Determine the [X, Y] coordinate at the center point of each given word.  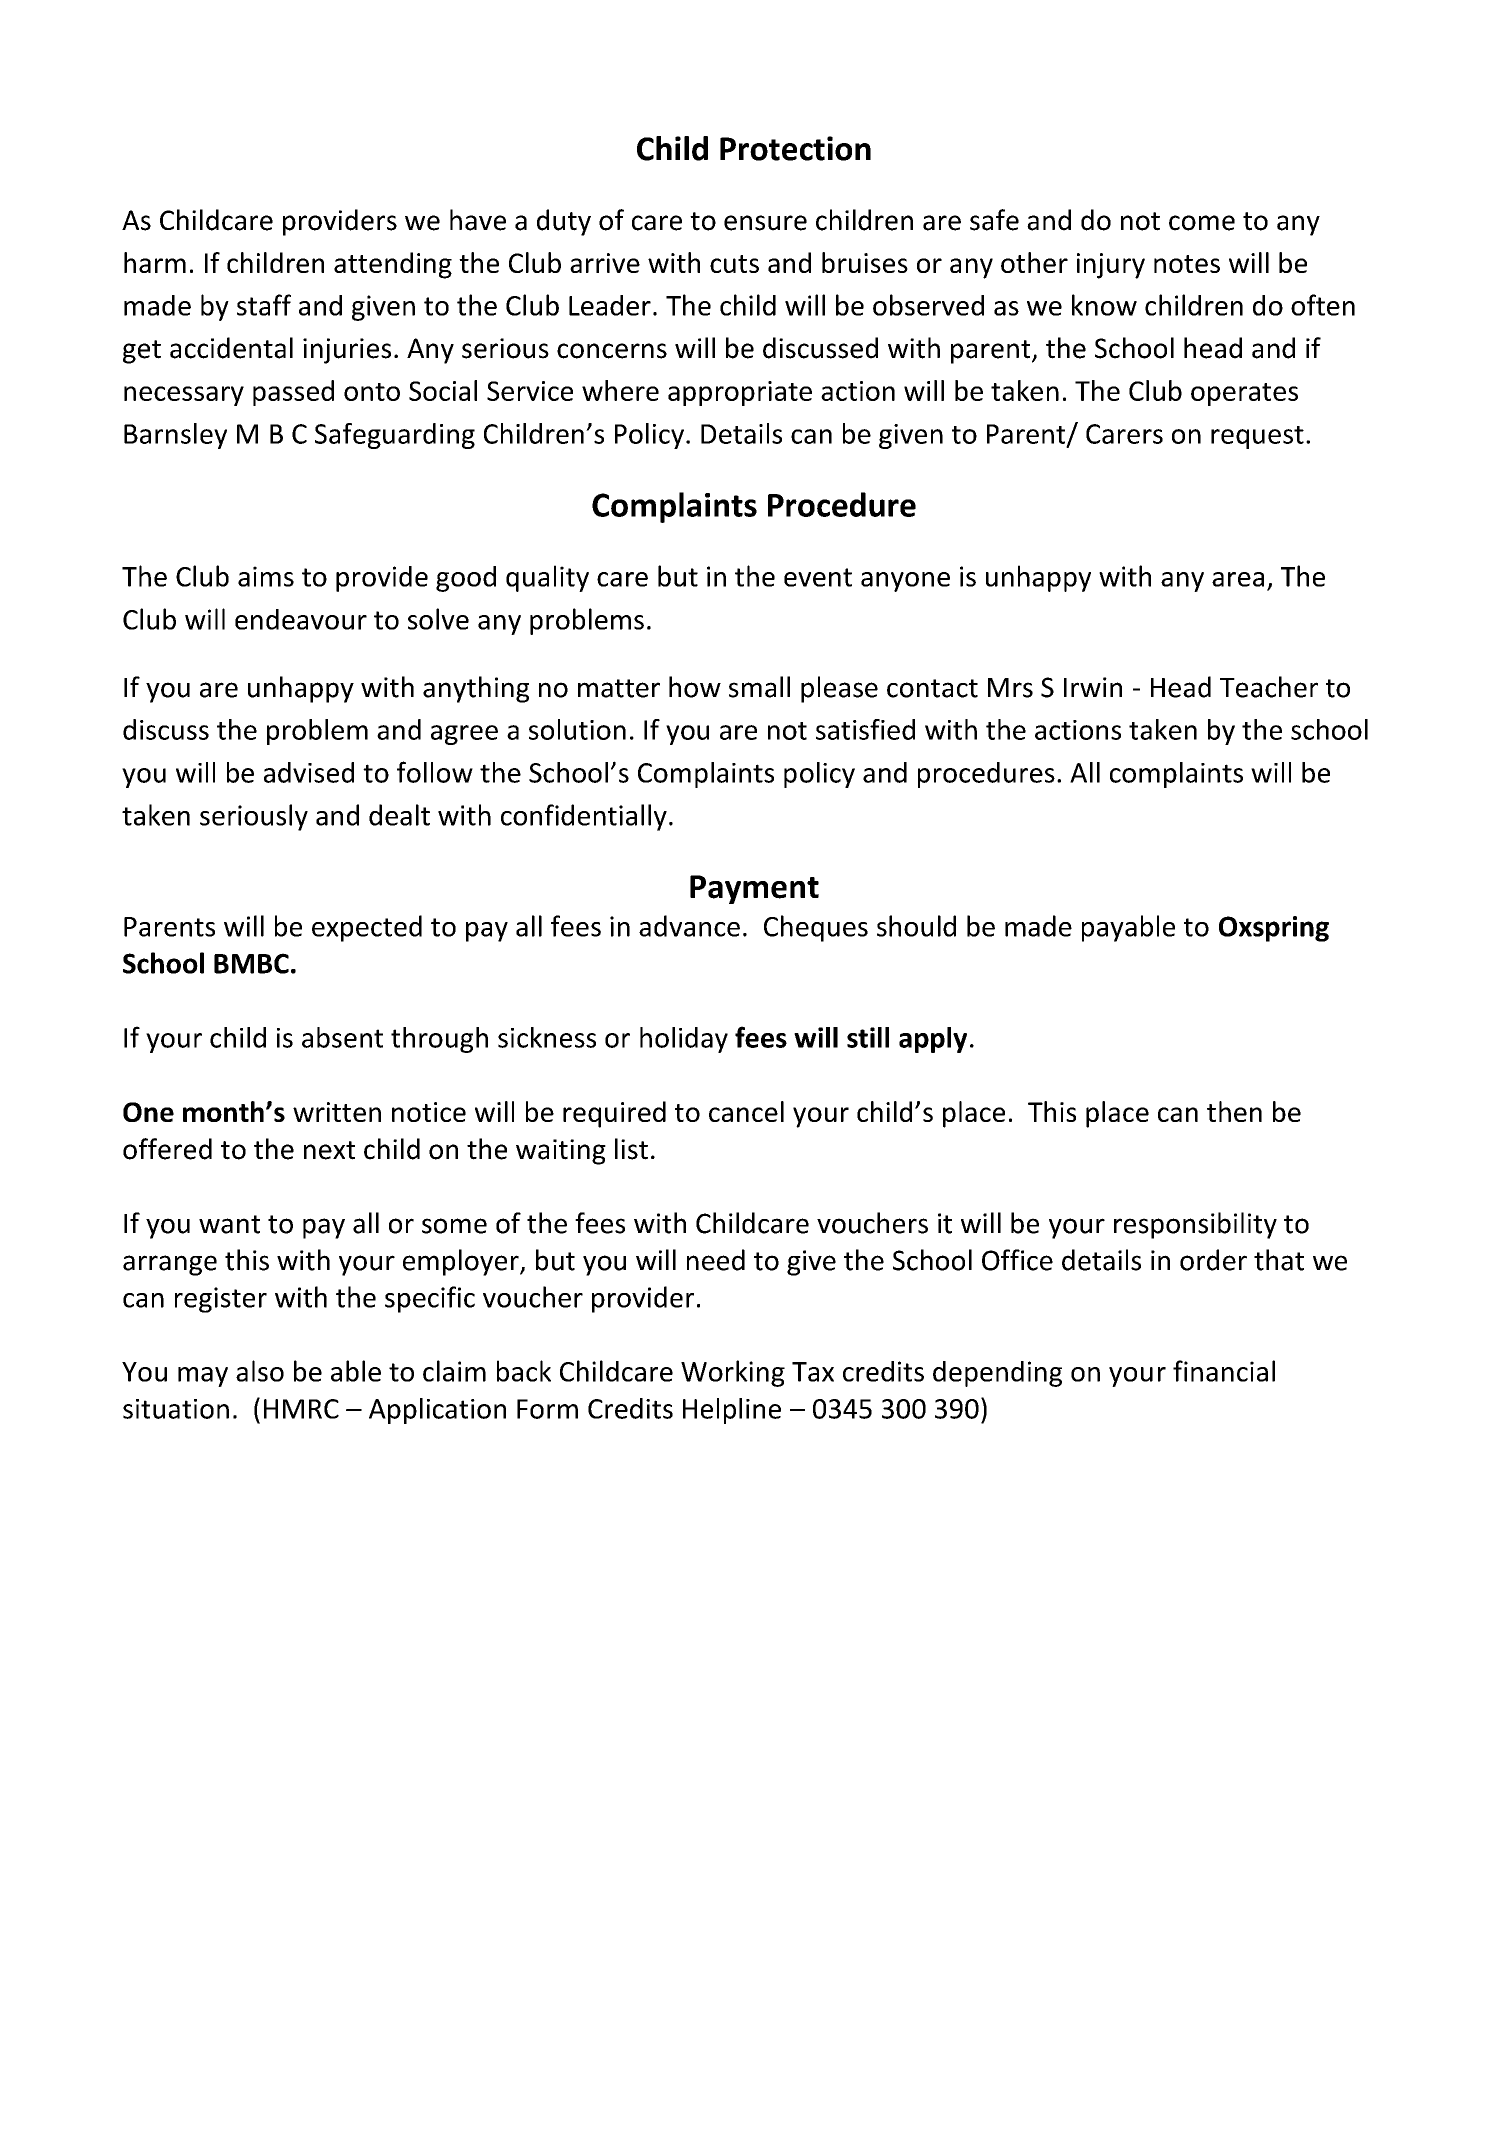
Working [733, 1373]
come [1202, 223]
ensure [765, 223]
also [260, 1371]
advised [309, 772]
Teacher [1269, 687]
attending [393, 265]
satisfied [865, 729]
